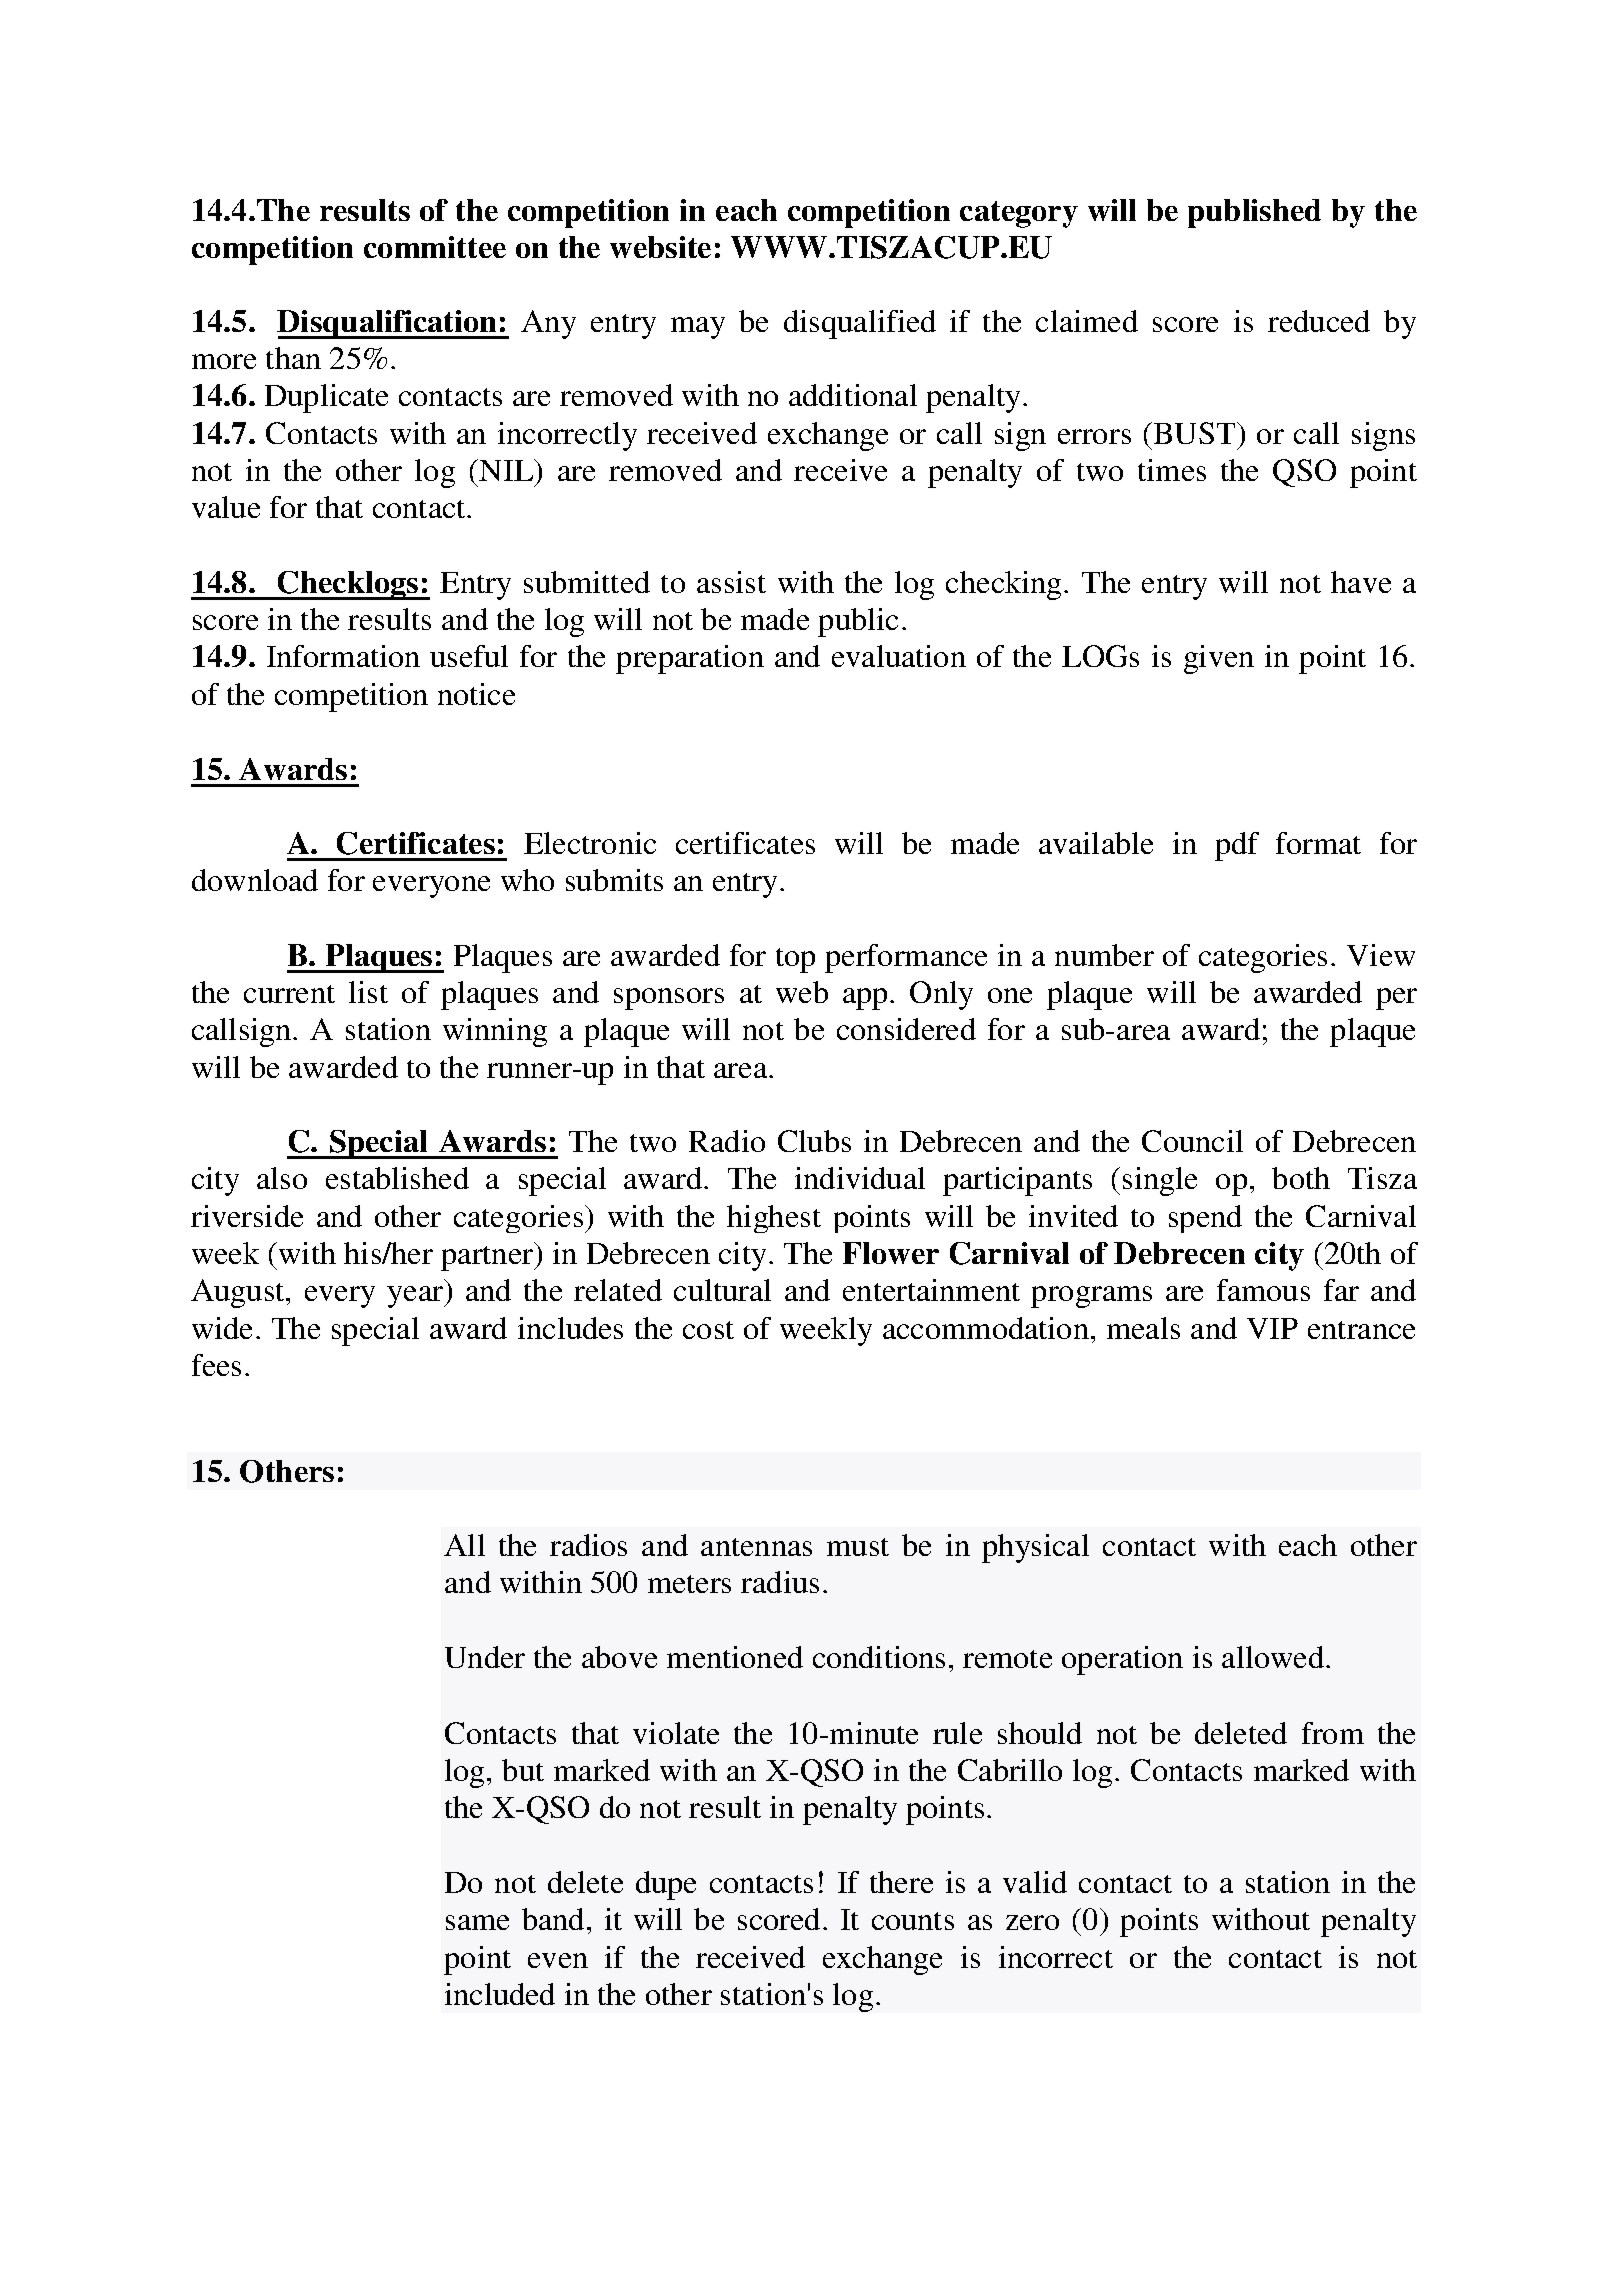 This screenshot has width=1608, height=2275. What do you see at coordinates (1192, 1141) in the screenshot?
I see `Council` at bounding box center [1192, 1141].
